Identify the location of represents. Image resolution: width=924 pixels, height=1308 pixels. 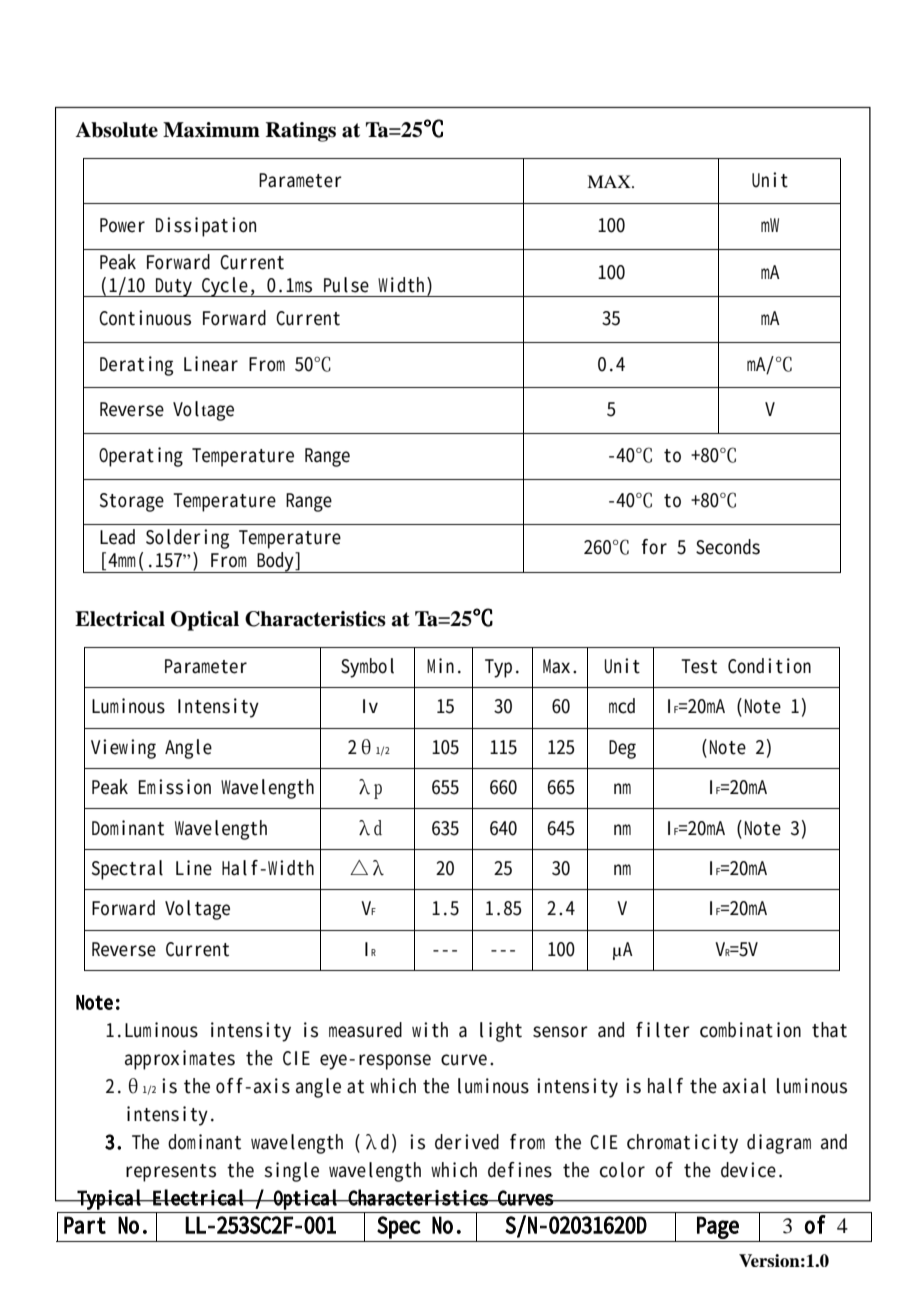
(171, 1173).
